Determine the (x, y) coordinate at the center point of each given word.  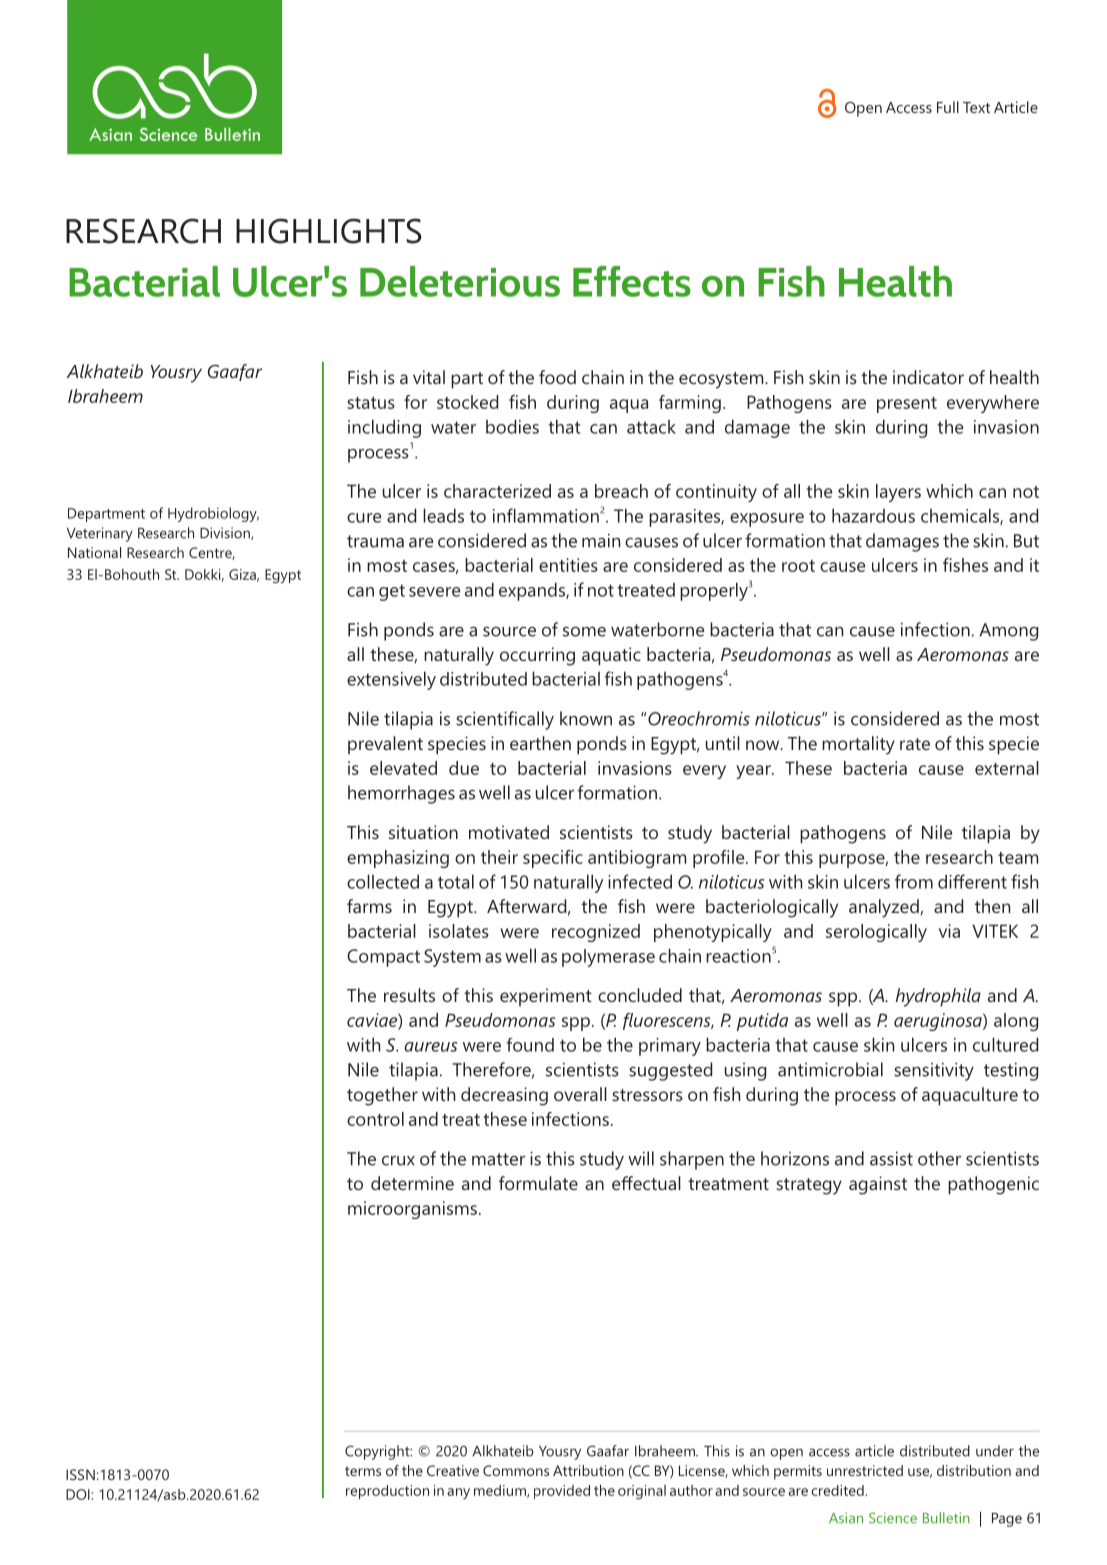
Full (948, 107)
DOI (79, 1494)
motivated (509, 832)
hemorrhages (401, 794)
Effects (632, 281)
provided (562, 1492)
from (914, 881)
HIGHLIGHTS (329, 231)
